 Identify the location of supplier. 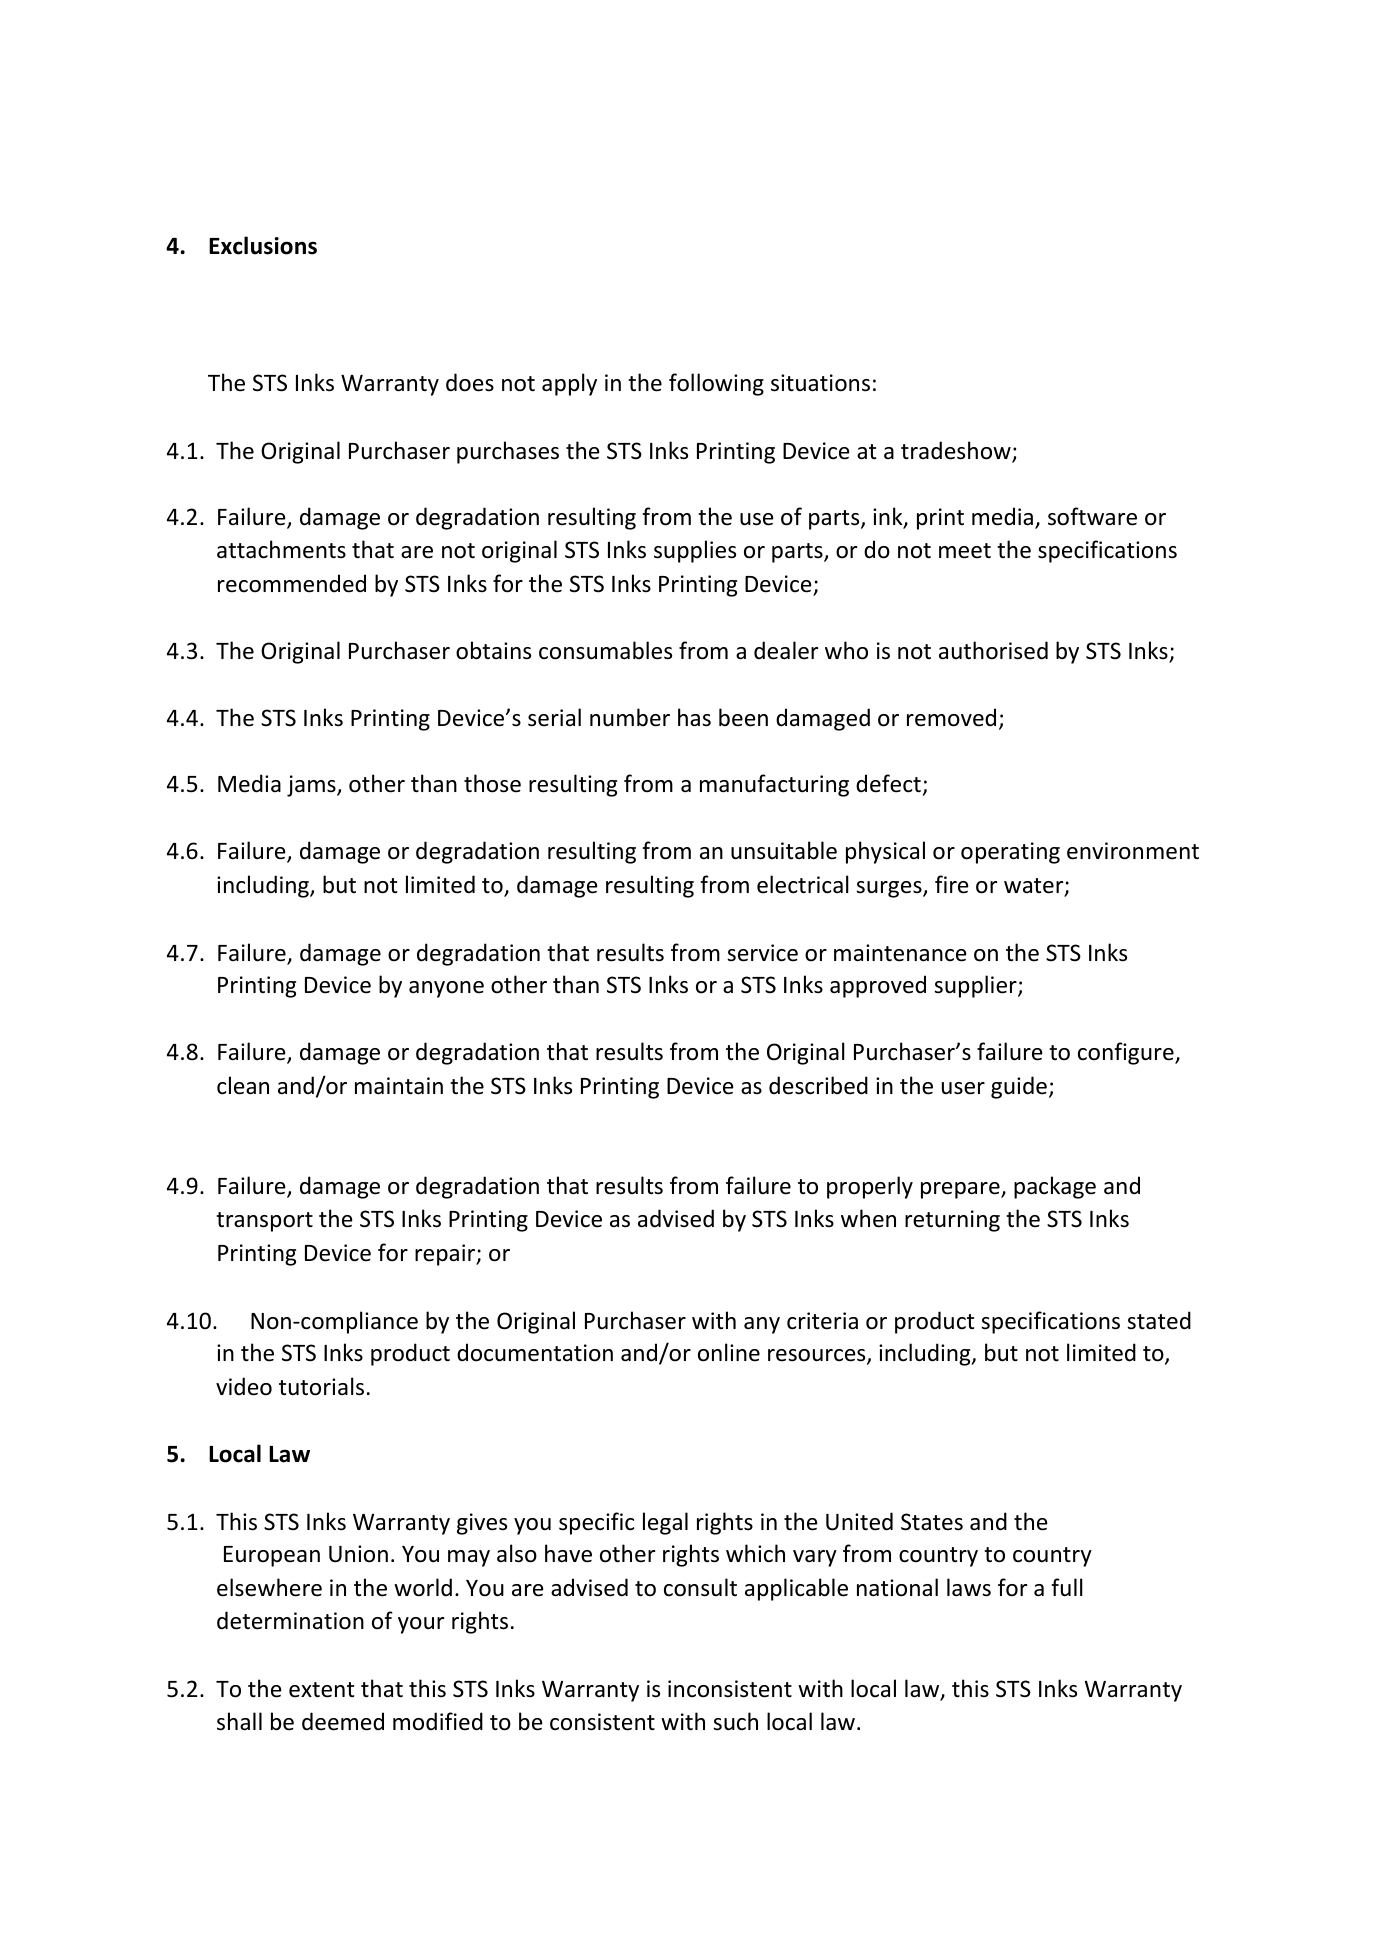
(976, 986).
